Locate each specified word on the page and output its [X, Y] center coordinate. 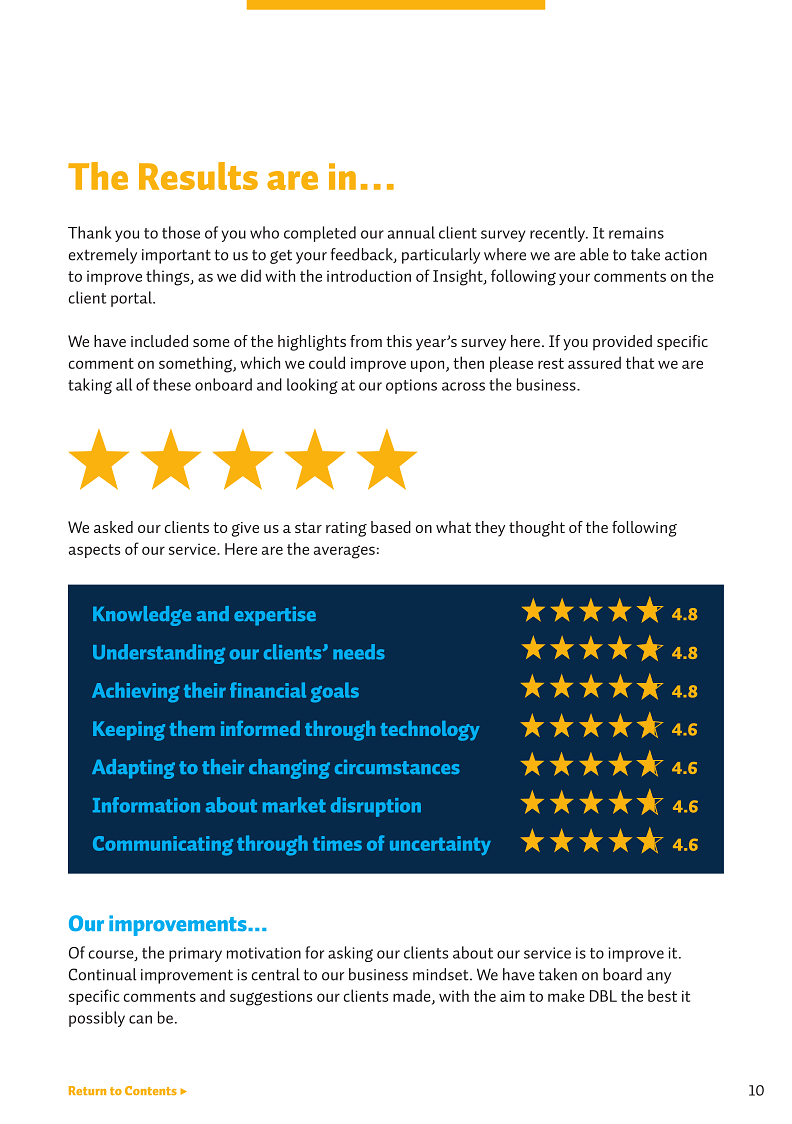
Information [146, 805]
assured [594, 362]
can [140, 1019]
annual [411, 232]
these [172, 384]
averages [344, 552]
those [181, 232]
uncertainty [440, 845]
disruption [376, 807]
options [411, 386]
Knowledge [142, 616]
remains [636, 233]
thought [537, 529]
